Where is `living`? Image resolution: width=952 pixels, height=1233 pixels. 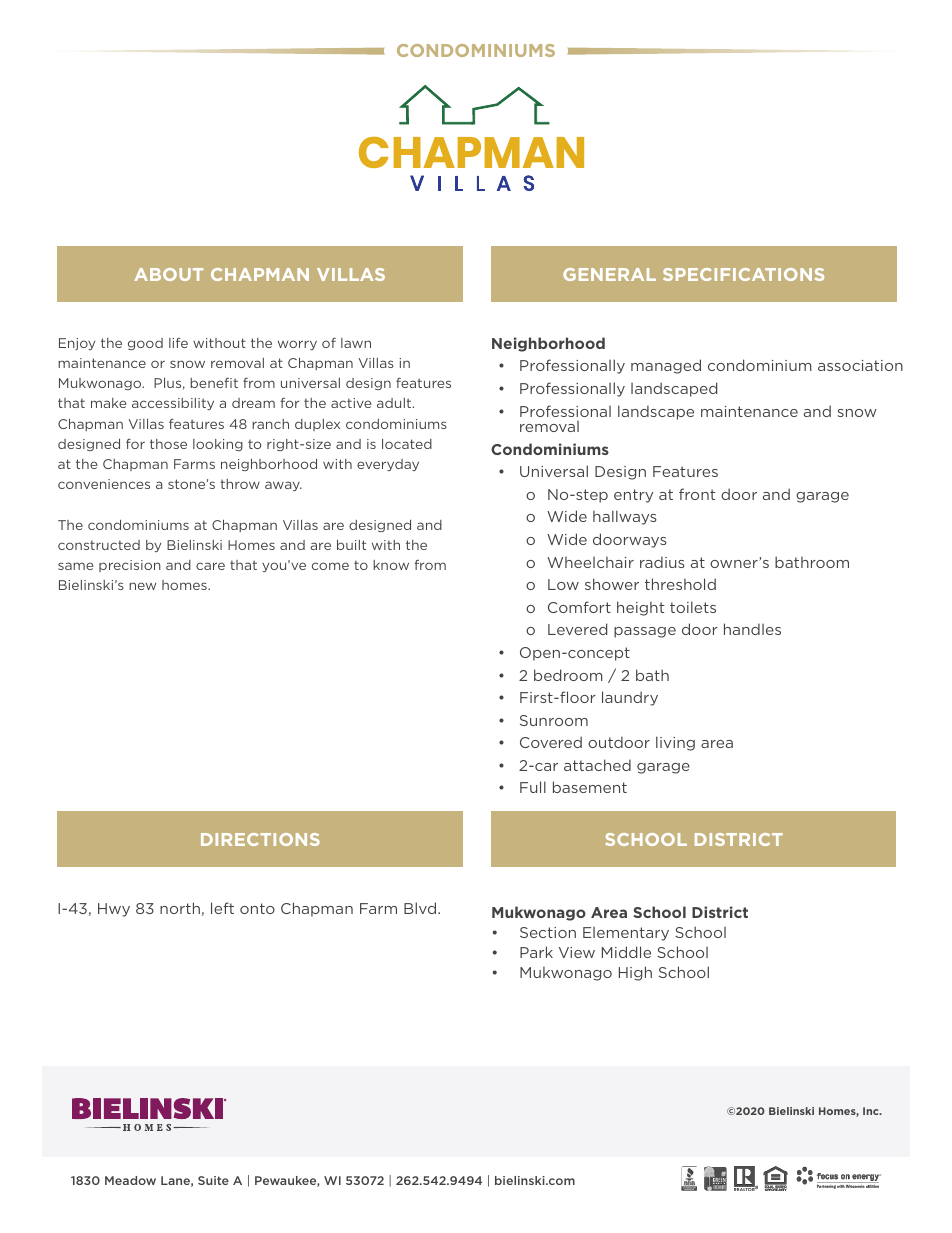
living is located at coordinates (675, 743).
